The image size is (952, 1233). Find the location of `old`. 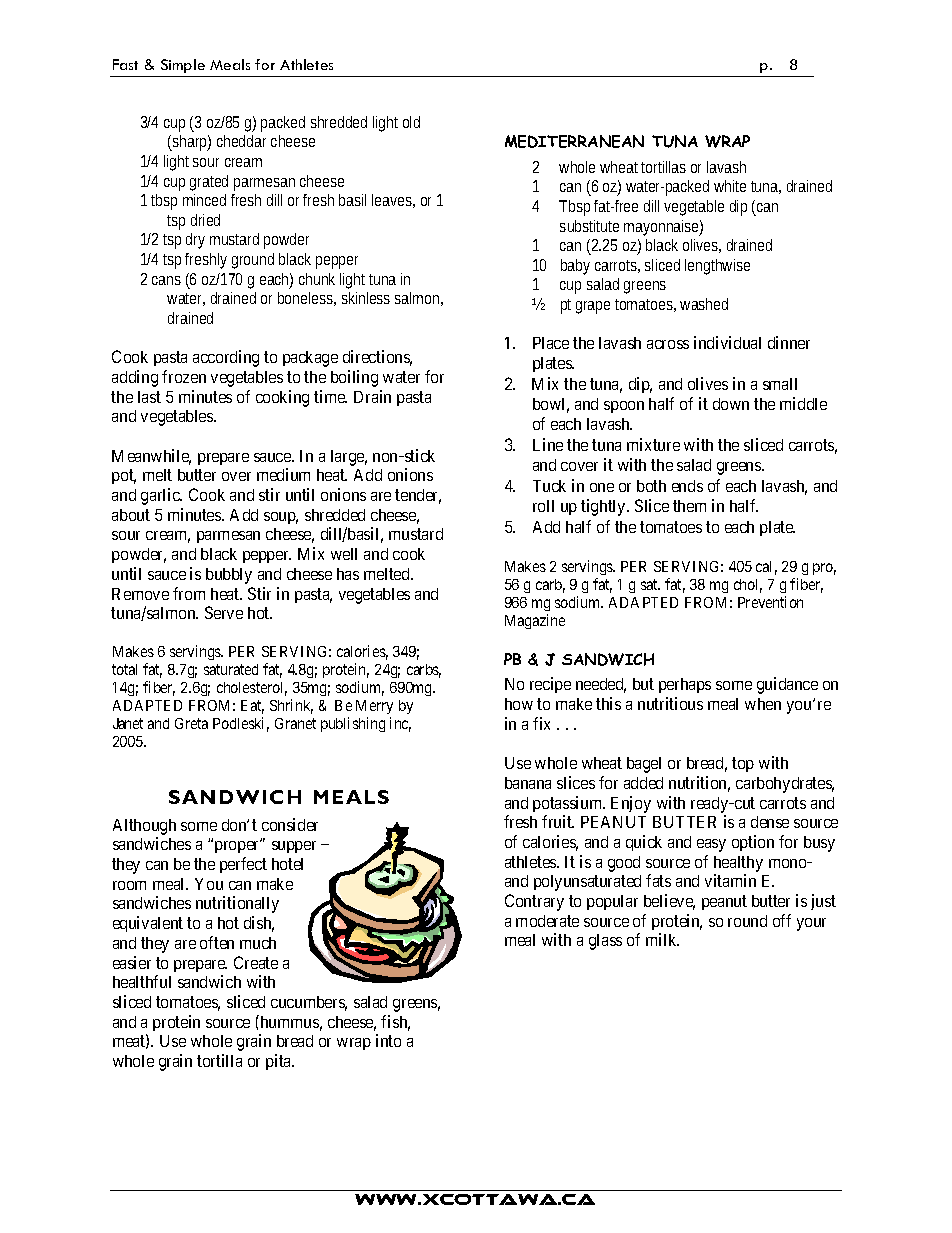

old is located at coordinates (411, 122).
